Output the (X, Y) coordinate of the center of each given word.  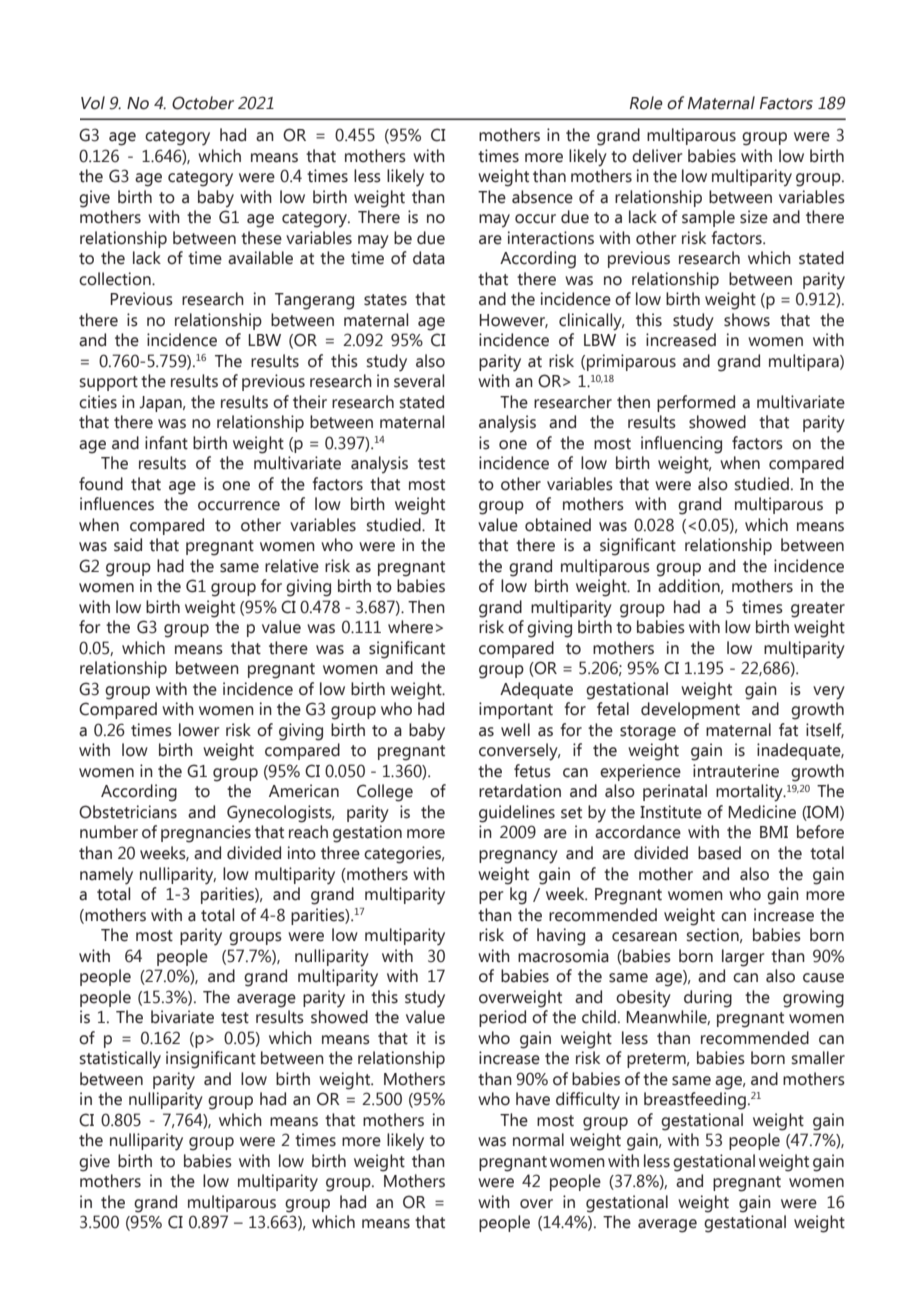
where (410, 627)
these (261, 238)
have (533, 1099)
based (719, 853)
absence (542, 197)
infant (166, 443)
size (754, 217)
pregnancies (206, 834)
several (419, 381)
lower (199, 730)
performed (696, 403)
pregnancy (518, 857)
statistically (120, 1060)
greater (818, 610)
